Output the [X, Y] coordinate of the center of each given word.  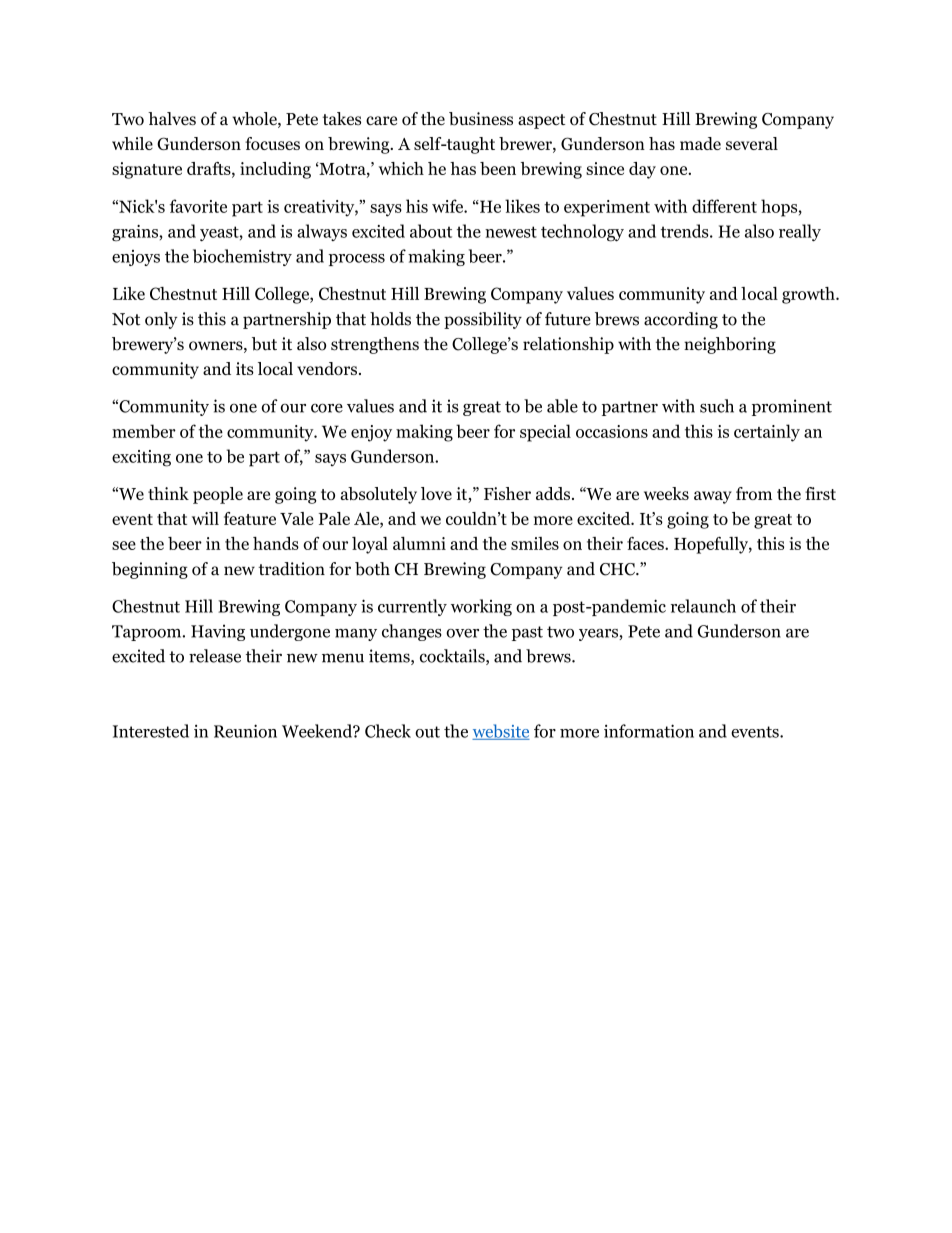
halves [172, 119]
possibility [483, 320]
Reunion [245, 731]
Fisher [507, 493]
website [501, 732]
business [481, 119]
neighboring [730, 345]
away [713, 497]
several [752, 143]
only [161, 320]
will [205, 518]
